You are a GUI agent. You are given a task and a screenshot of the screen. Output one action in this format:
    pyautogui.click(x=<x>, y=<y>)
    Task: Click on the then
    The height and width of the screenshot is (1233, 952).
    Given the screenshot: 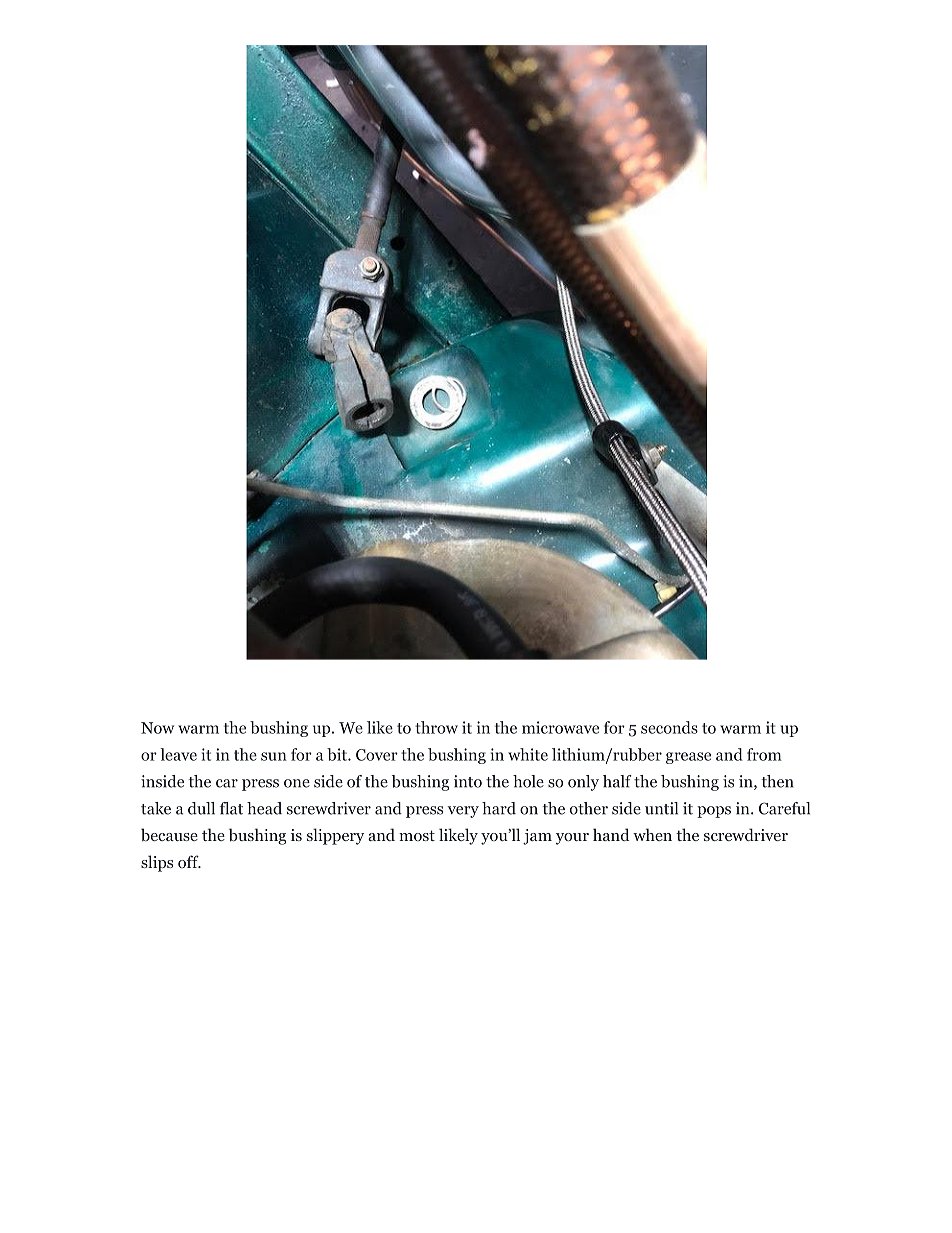 What is the action you would take?
    pyautogui.click(x=777, y=781)
